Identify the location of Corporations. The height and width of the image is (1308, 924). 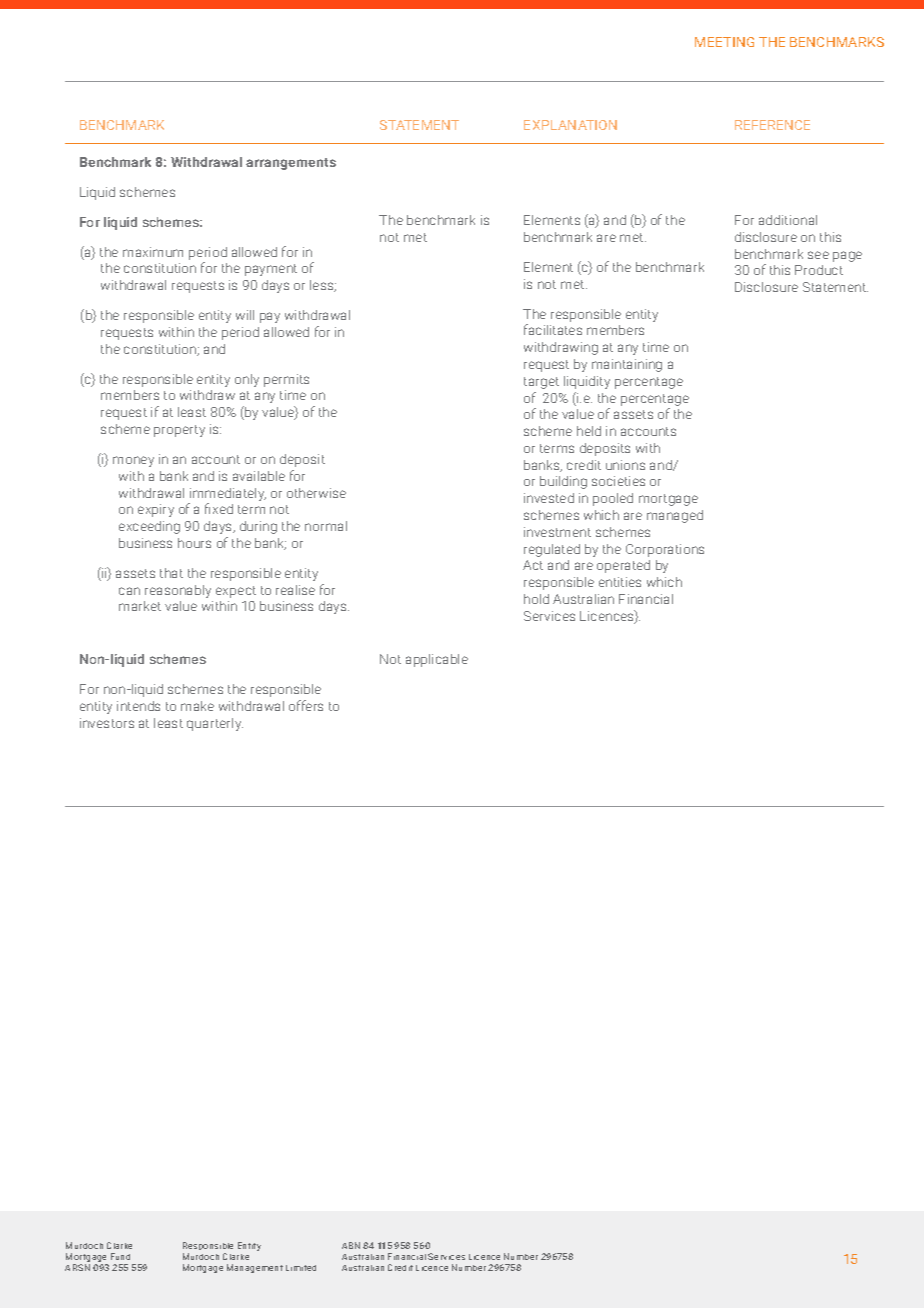
(665, 550).
